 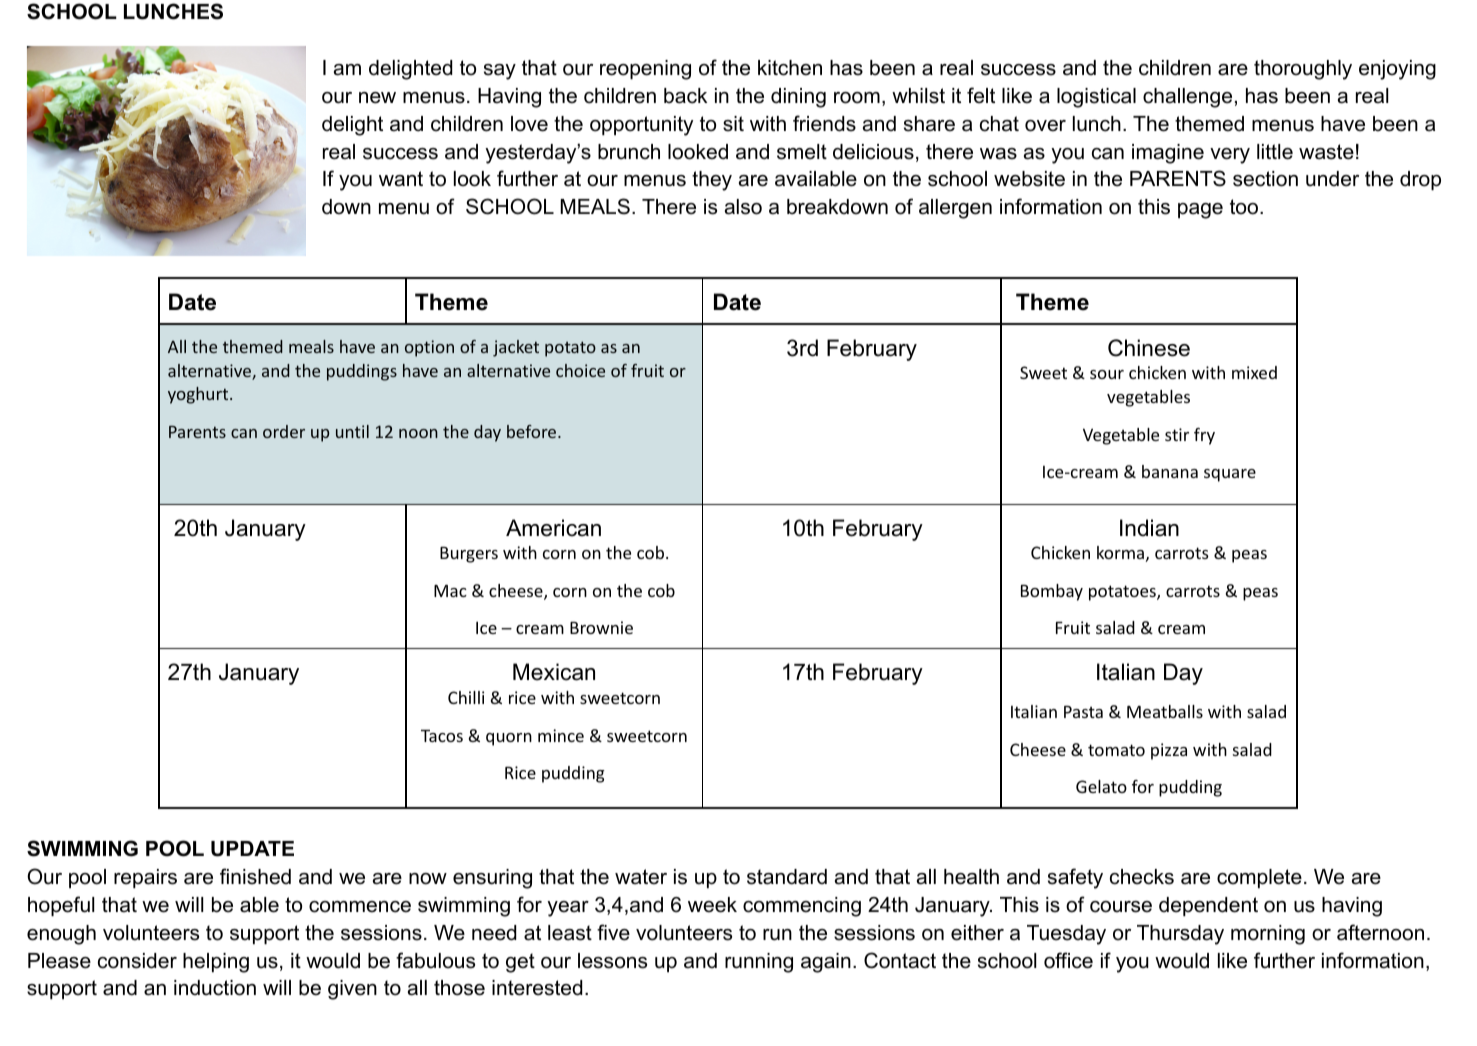 What do you see at coordinates (685, 96) in the document?
I see `back` at bounding box center [685, 96].
